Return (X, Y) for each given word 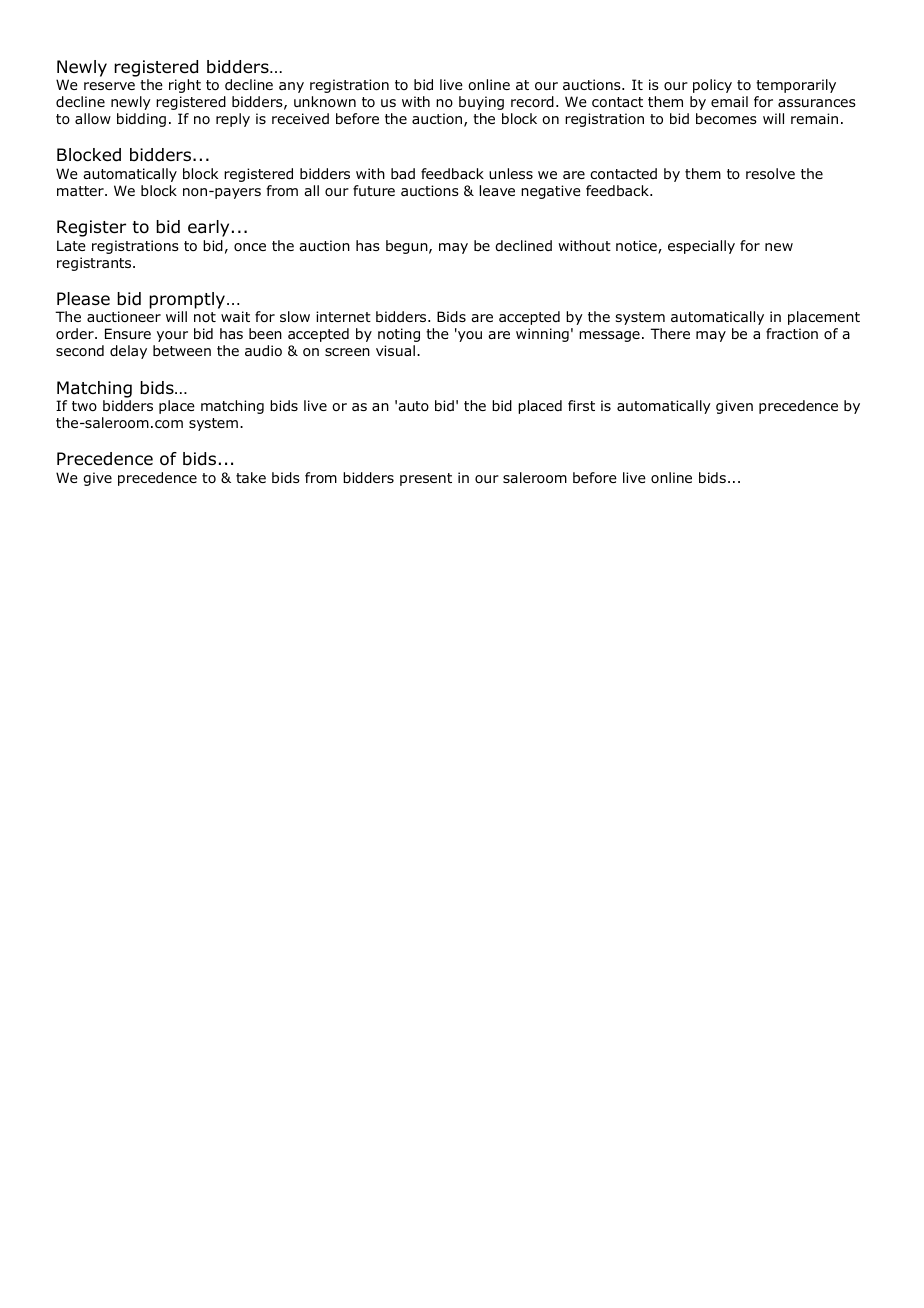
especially (701, 247)
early (208, 228)
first (581, 405)
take (251, 477)
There (670, 333)
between (182, 350)
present (426, 479)
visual (395, 350)
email (729, 101)
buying (481, 103)
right (185, 86)
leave (497, 190)
